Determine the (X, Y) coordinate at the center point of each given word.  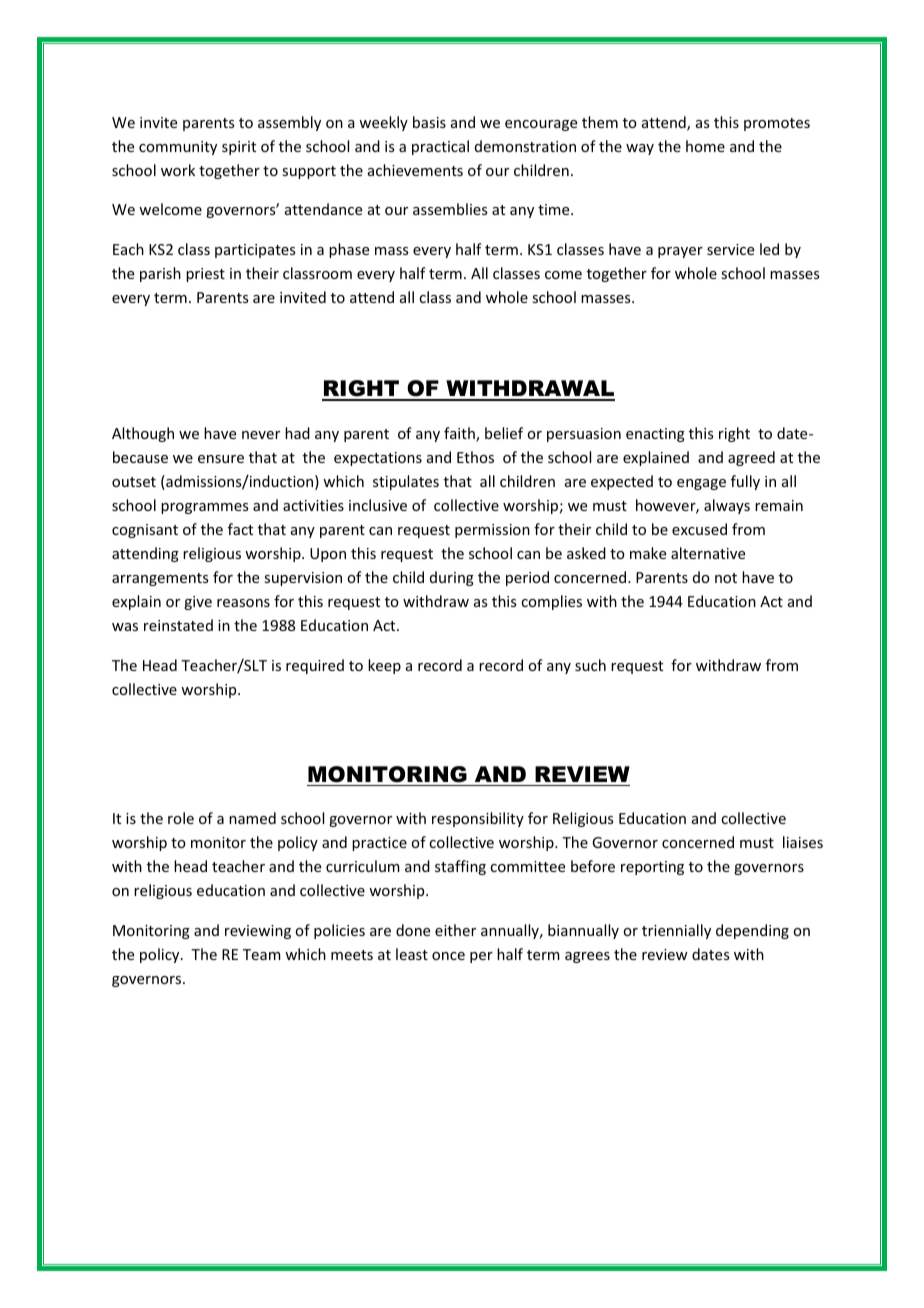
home (705, 146)
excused (699, 529)
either (455, 930)
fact (240, 529)
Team (262, 954)
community (178, 148)
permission (492, 531)
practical (440, 147)
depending (752, 931)
